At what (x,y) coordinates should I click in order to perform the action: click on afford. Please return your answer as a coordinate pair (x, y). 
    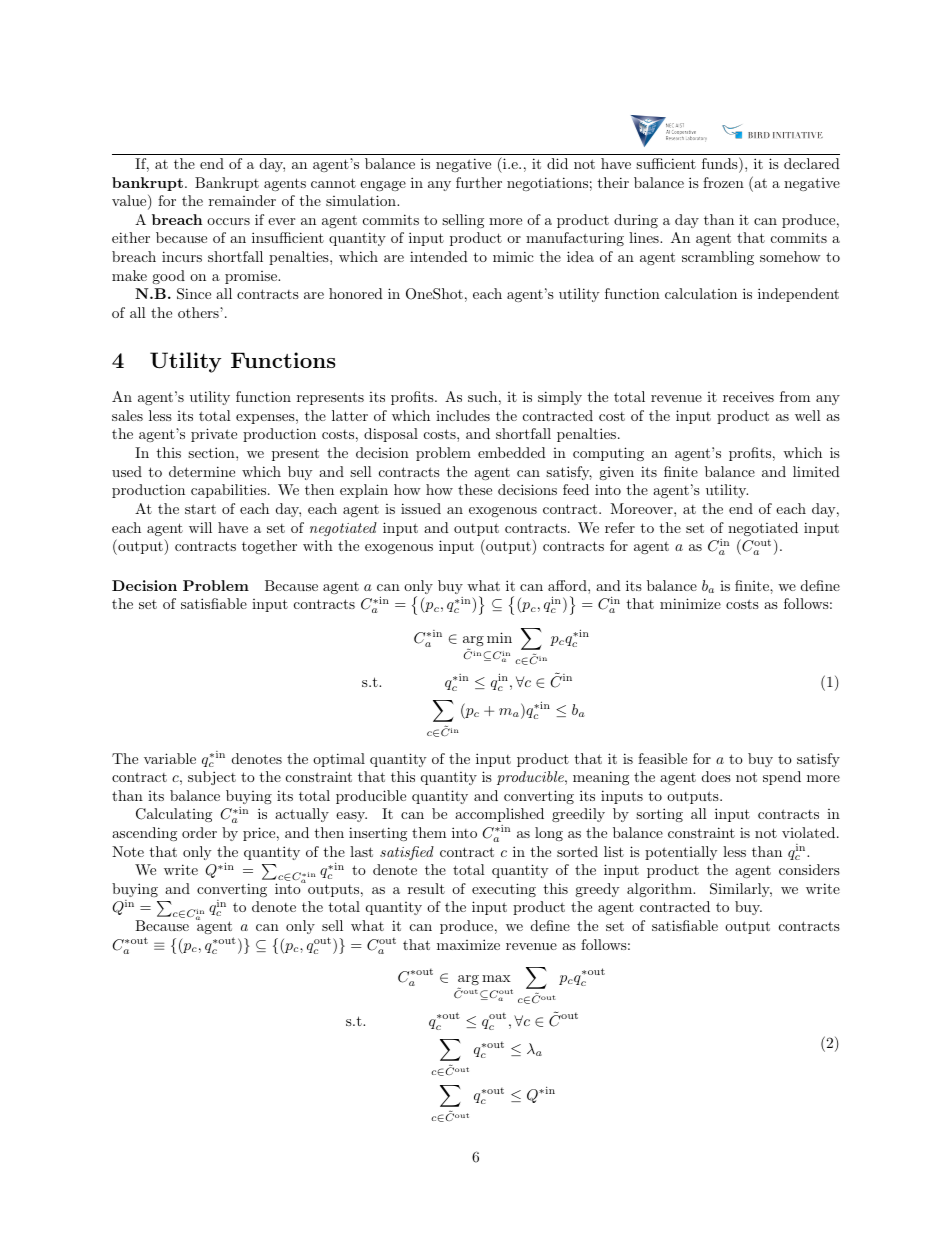
    Looking at the image, I should click on (568, 585).
